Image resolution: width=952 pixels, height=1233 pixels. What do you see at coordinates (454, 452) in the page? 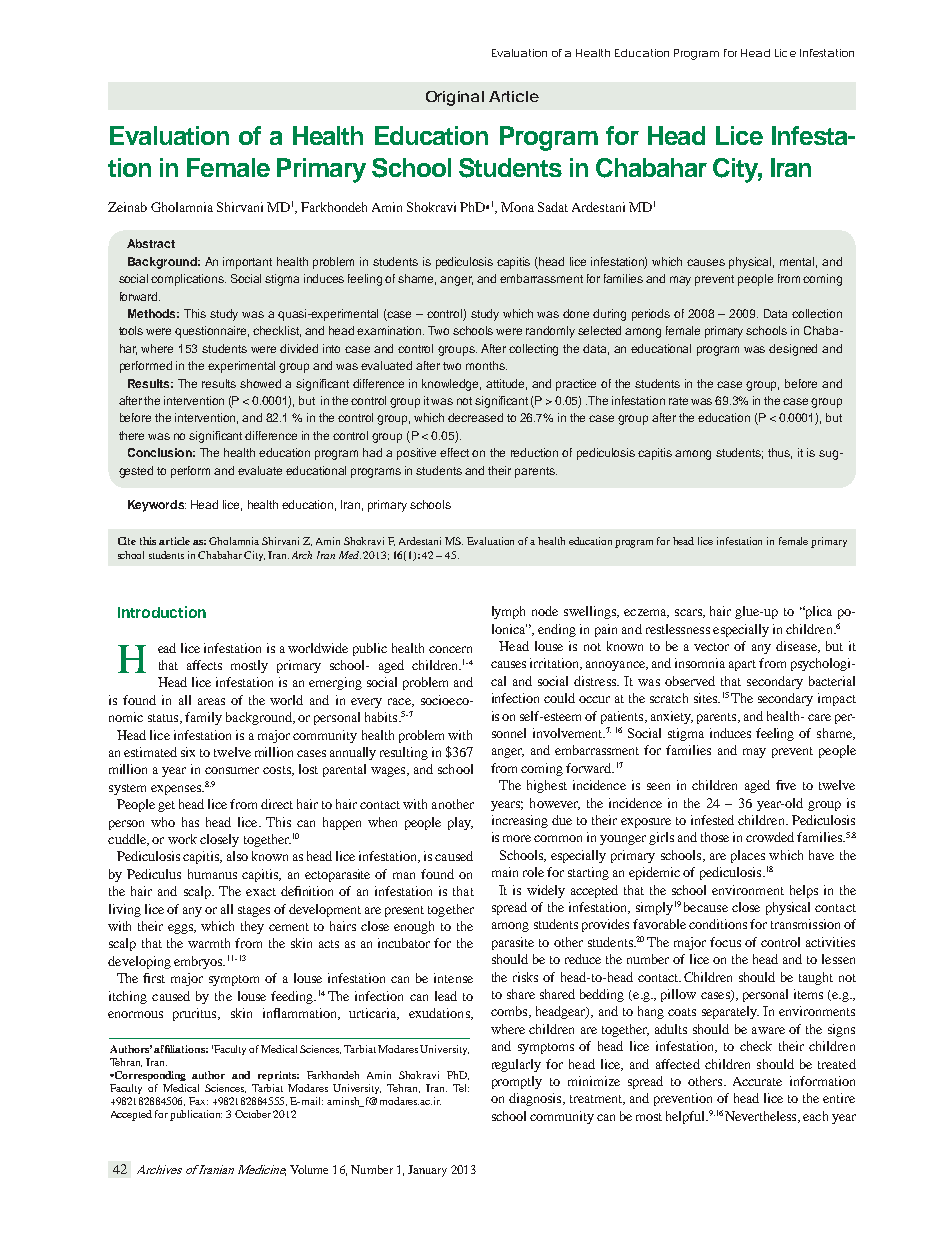
I see `effect` at bounding box center [454, 452].
